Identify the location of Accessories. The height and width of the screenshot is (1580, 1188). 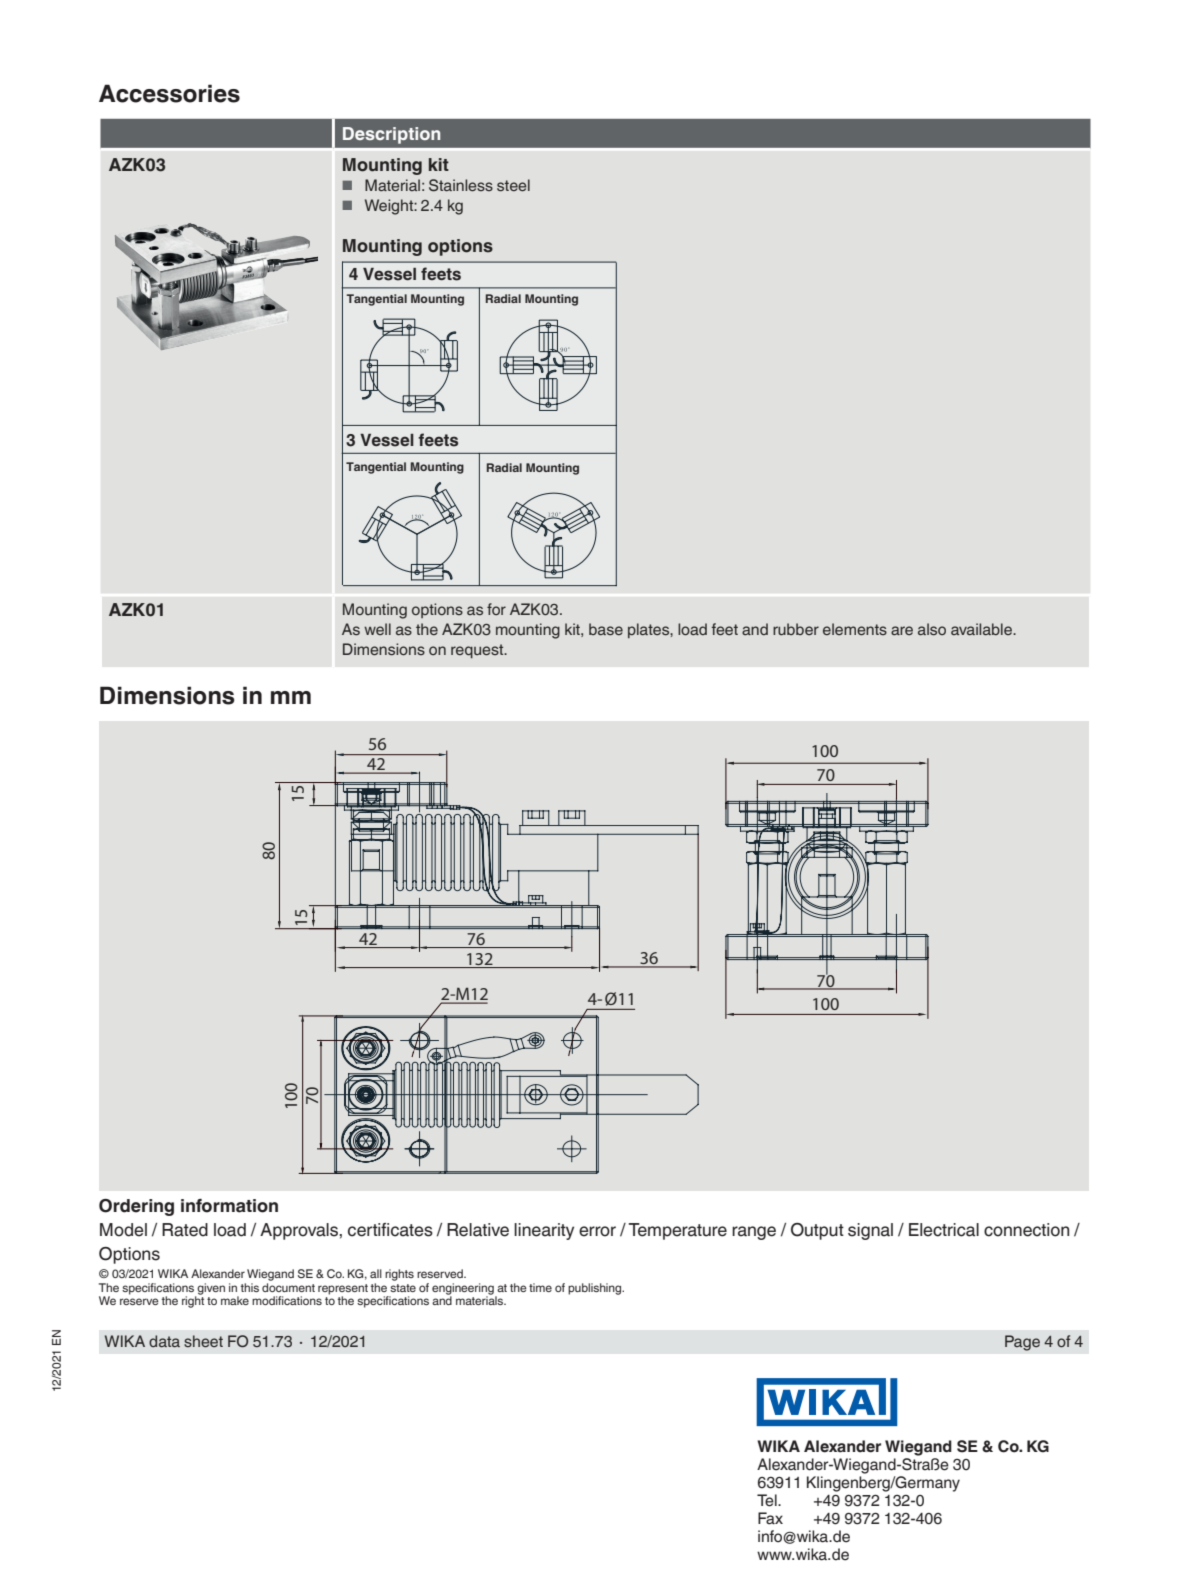
(169, 93).
